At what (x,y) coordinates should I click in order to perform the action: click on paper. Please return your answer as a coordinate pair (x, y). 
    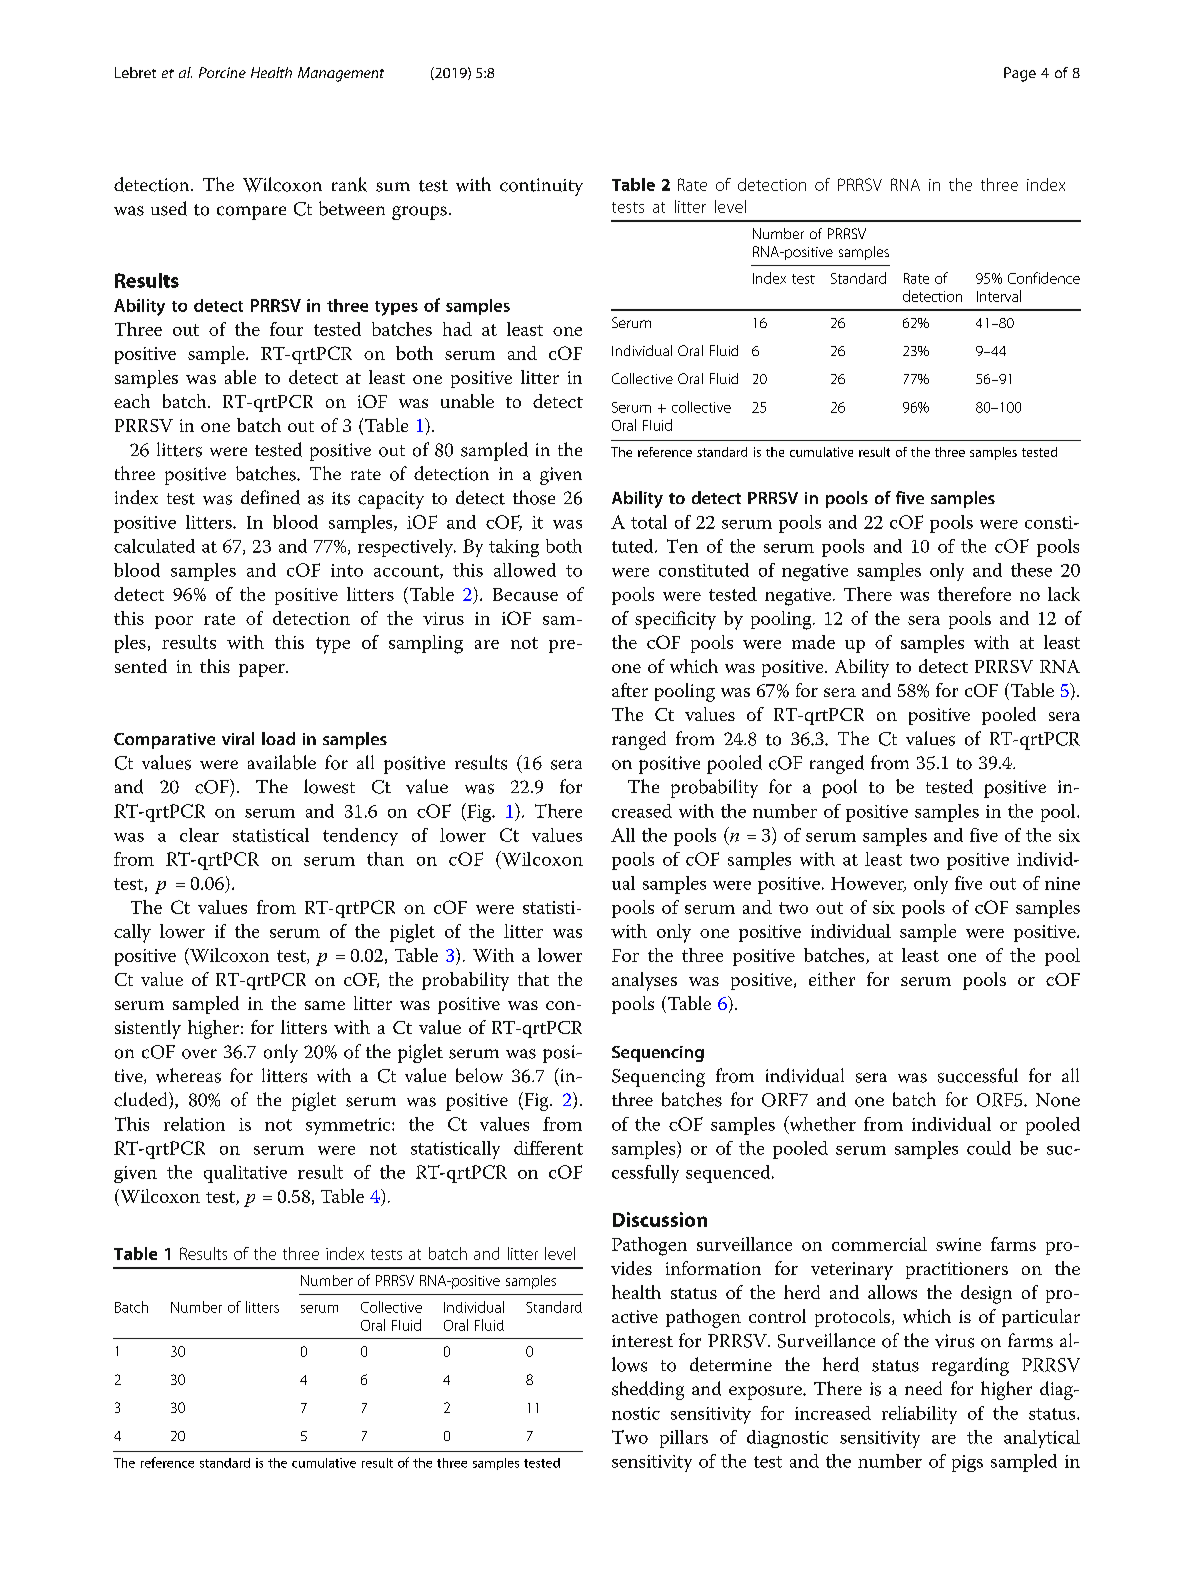
    Looking at the image, I should click on (263, 670).
